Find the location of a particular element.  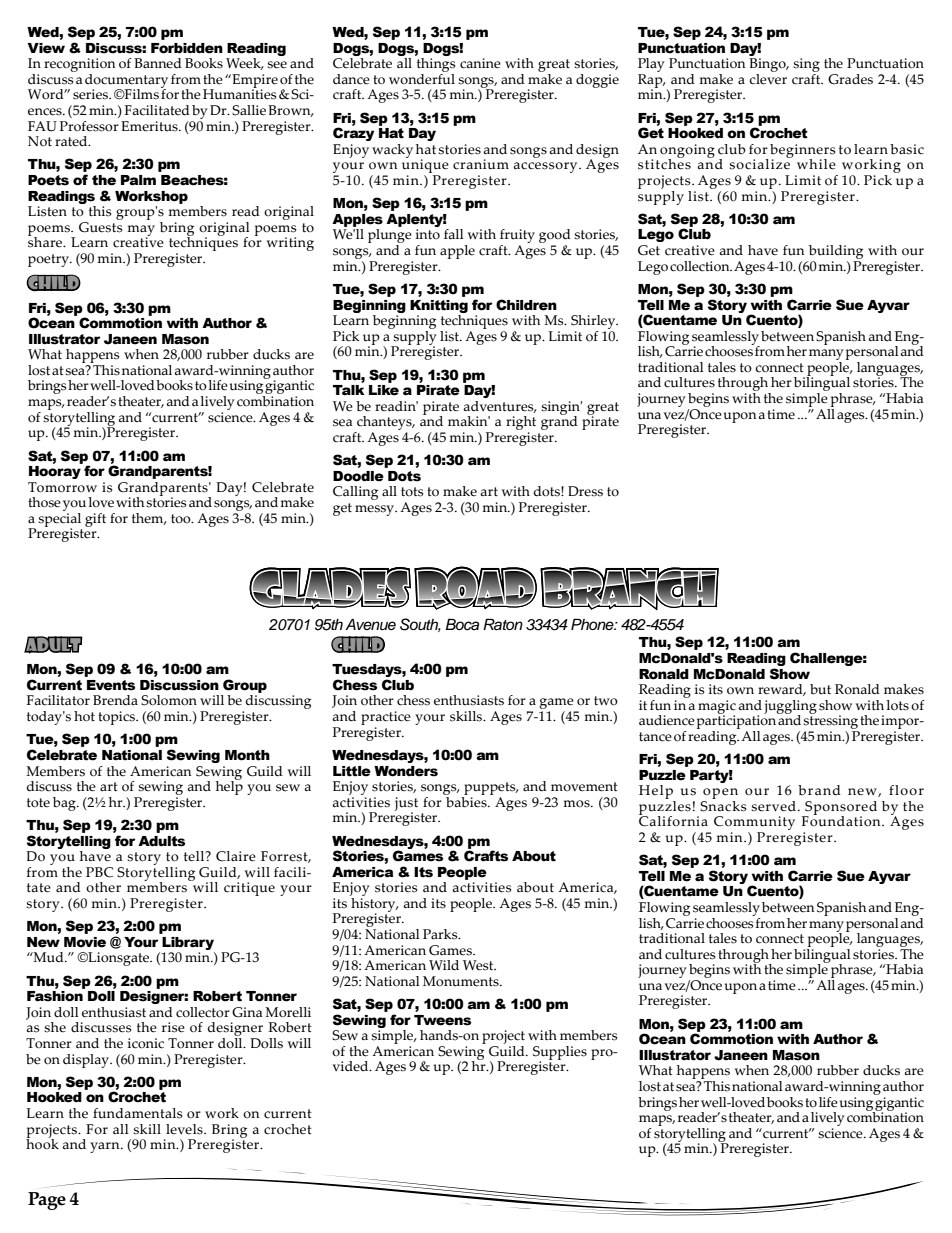

canine is located at coordinates (480, 63).
